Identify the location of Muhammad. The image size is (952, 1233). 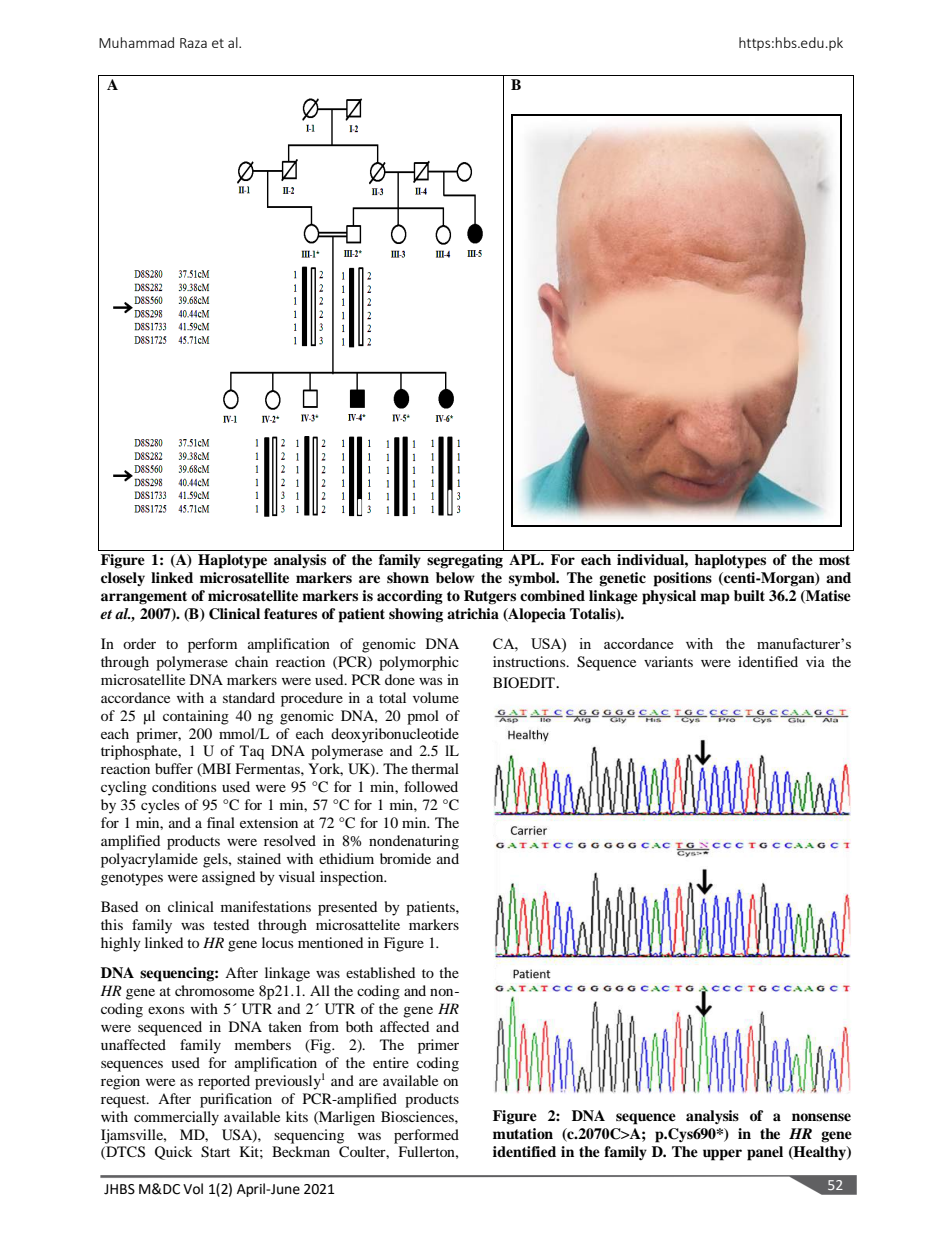
(136, 42).
